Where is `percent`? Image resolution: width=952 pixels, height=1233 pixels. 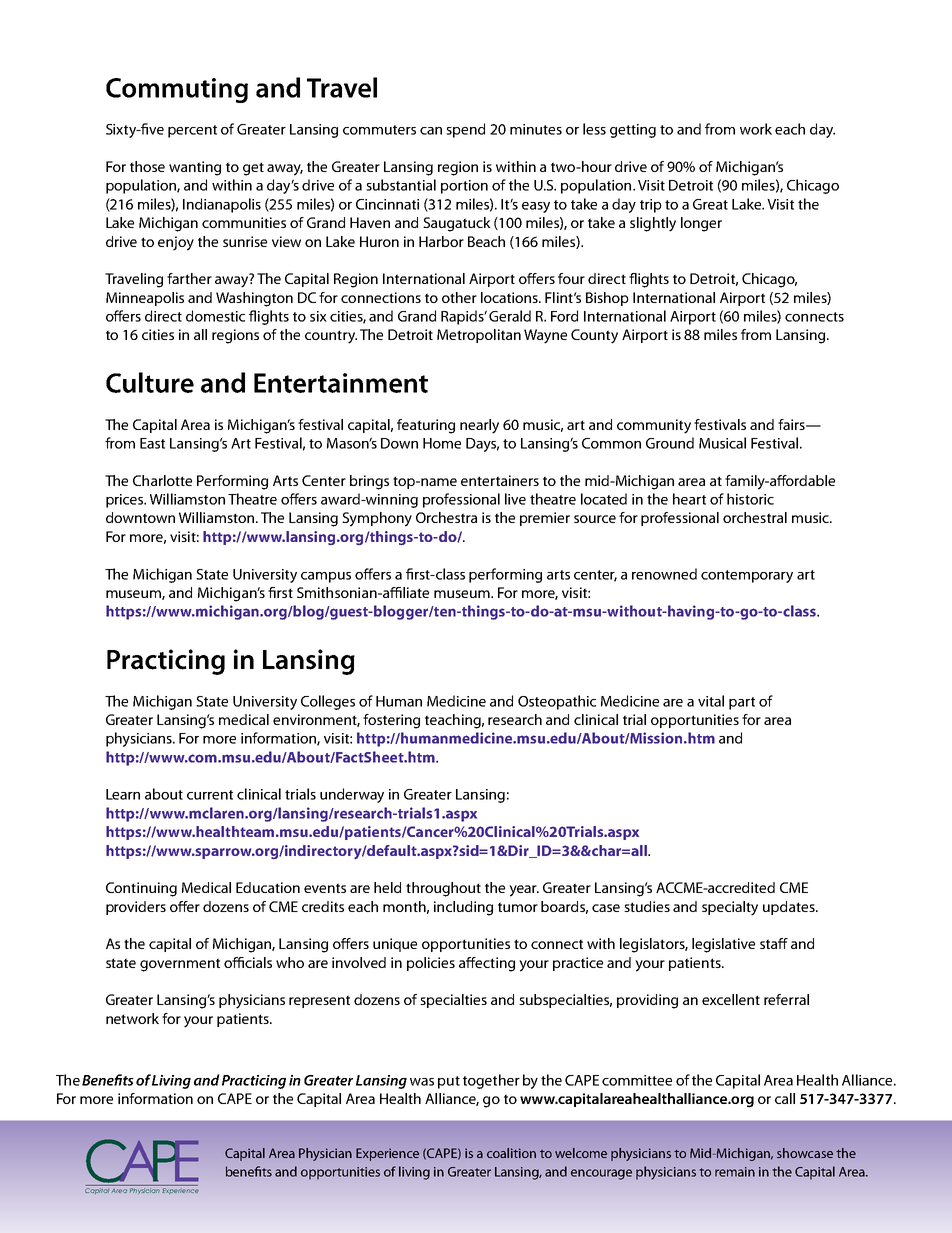
percent is located at coordinates (192, 131).
